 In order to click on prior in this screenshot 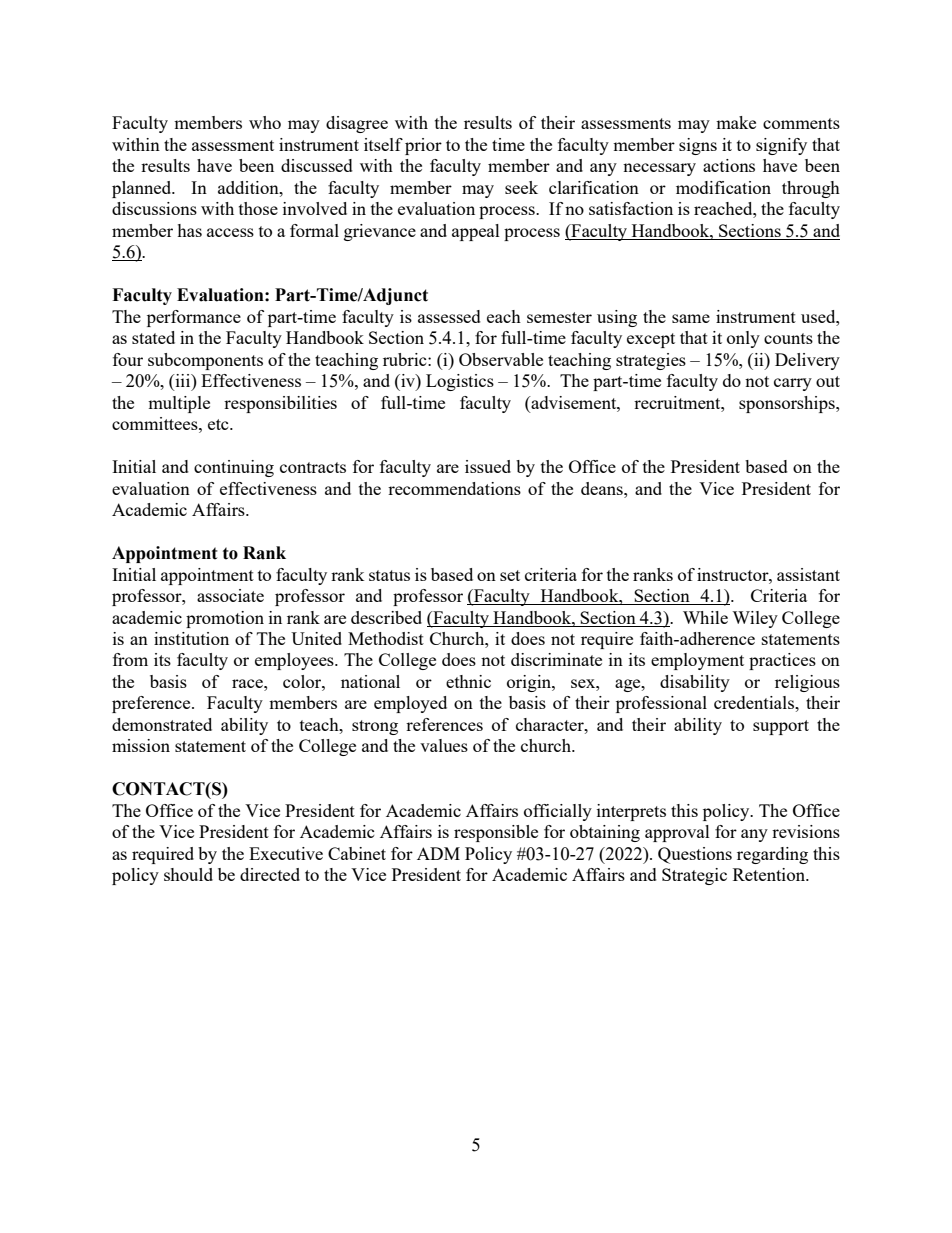, I will do `click(423, 146)`.
